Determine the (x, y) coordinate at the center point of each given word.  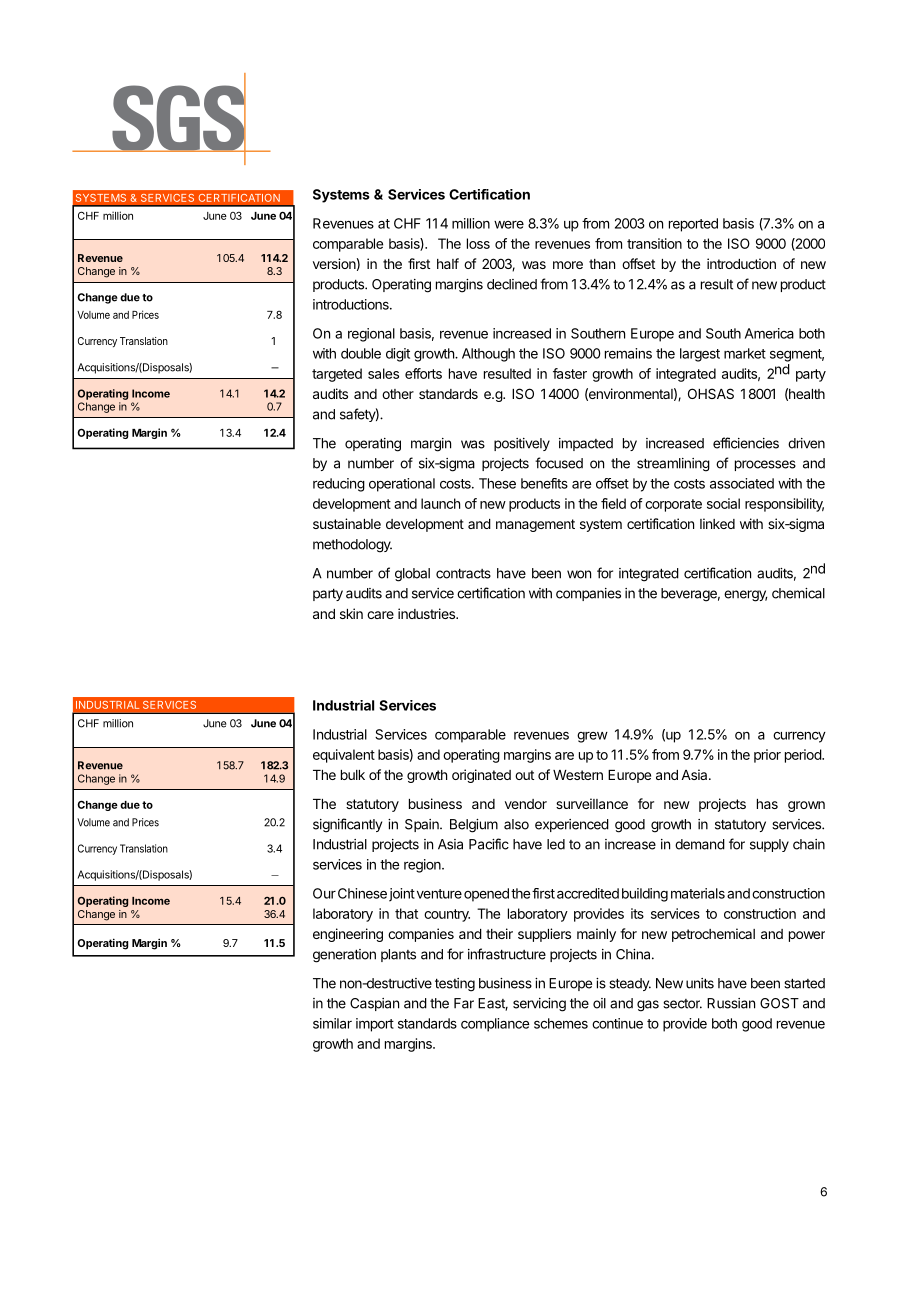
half (448, 263)
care (380, 615)
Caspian (374, 1004)
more (568, 265)
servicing (539, 1005)
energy (745, 596)
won (579, 574)
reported (693, 225)
